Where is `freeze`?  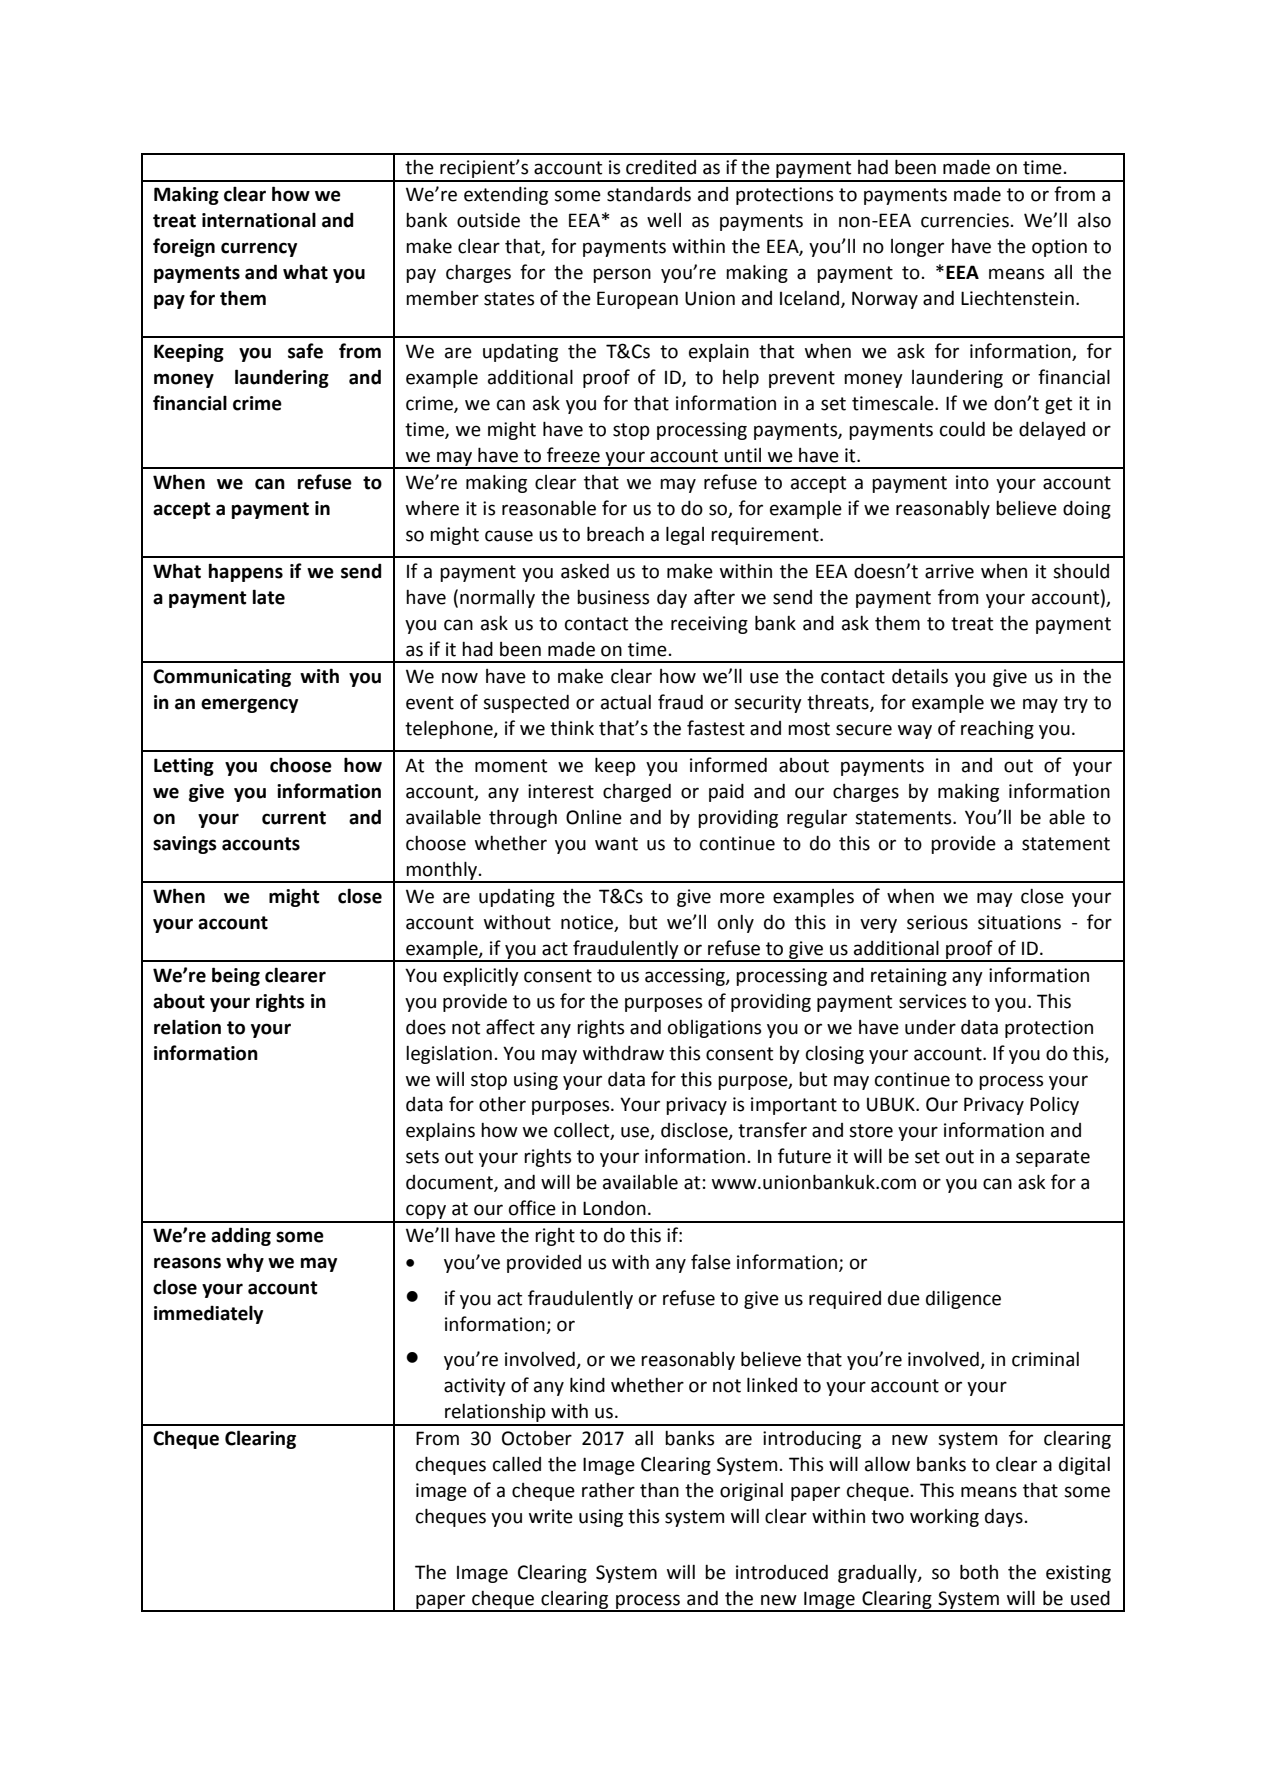 freeze is located at coordinates (573, 455).
